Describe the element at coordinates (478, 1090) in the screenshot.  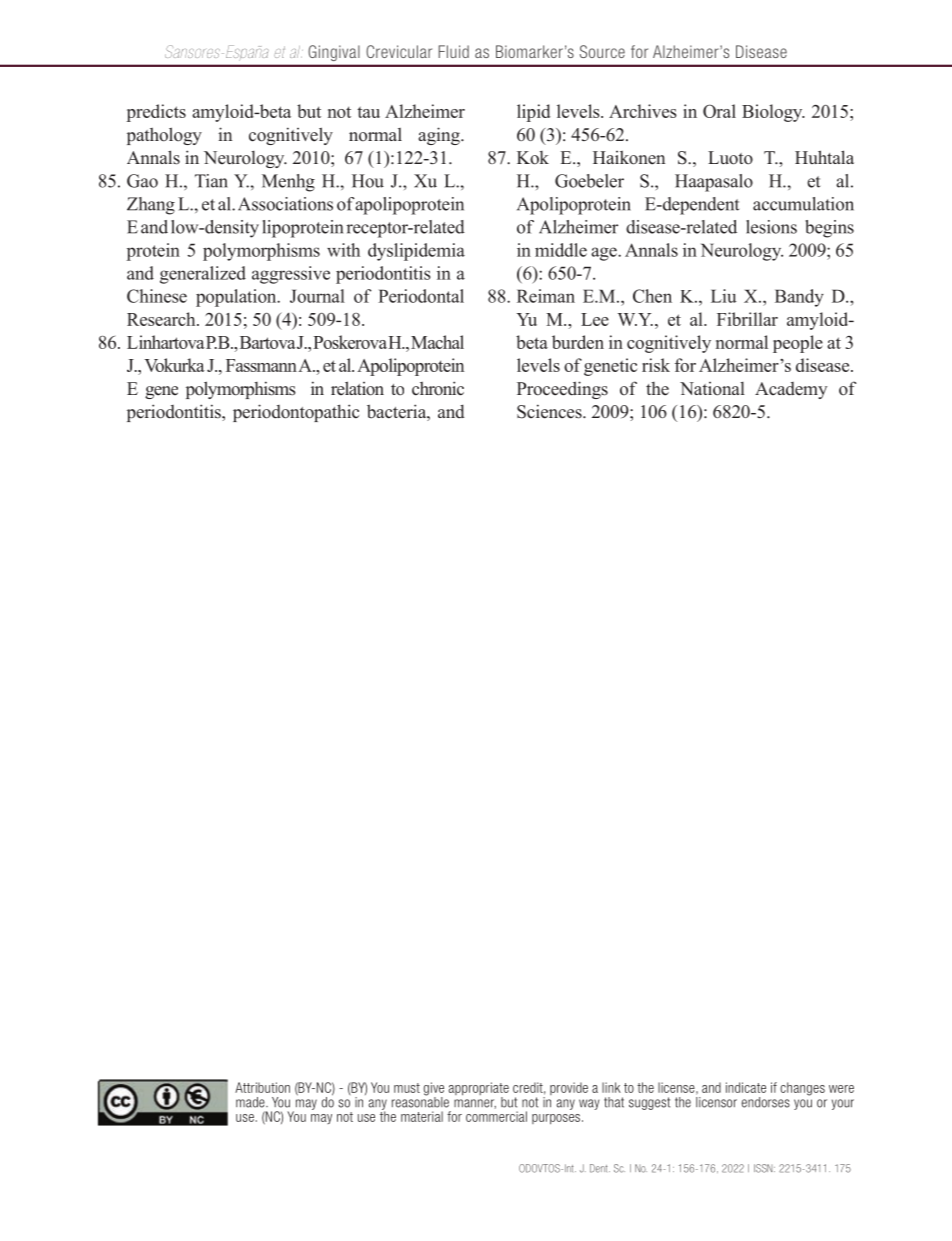
I see `appropriate` at that location.
